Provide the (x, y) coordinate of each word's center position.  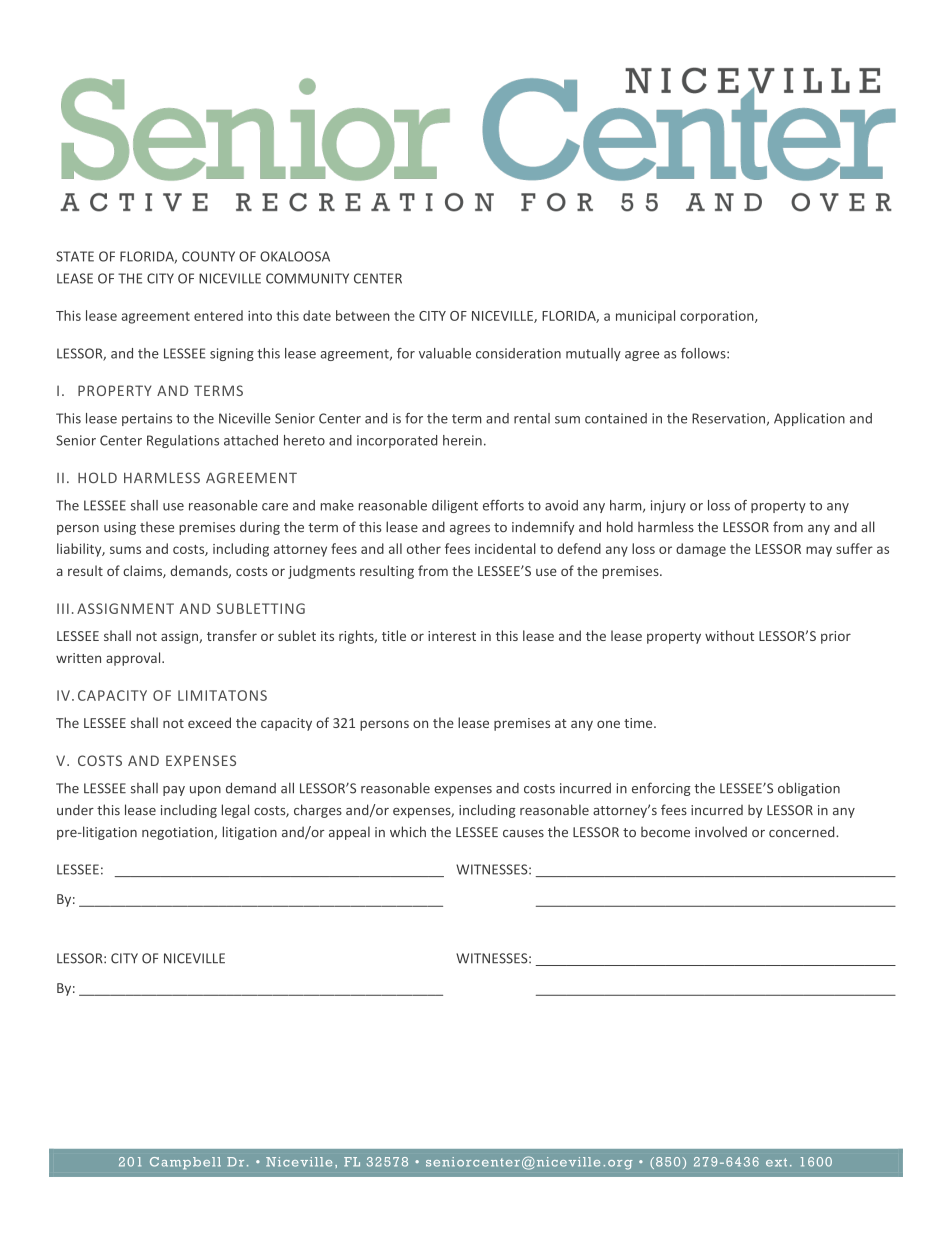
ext (776, 1162)
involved (721, 831)
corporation (718, 317)
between (363, 315)
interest (452, 636)
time (639, 723)
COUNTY (208, 256)
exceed (209, 722)
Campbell (185, 1163)
